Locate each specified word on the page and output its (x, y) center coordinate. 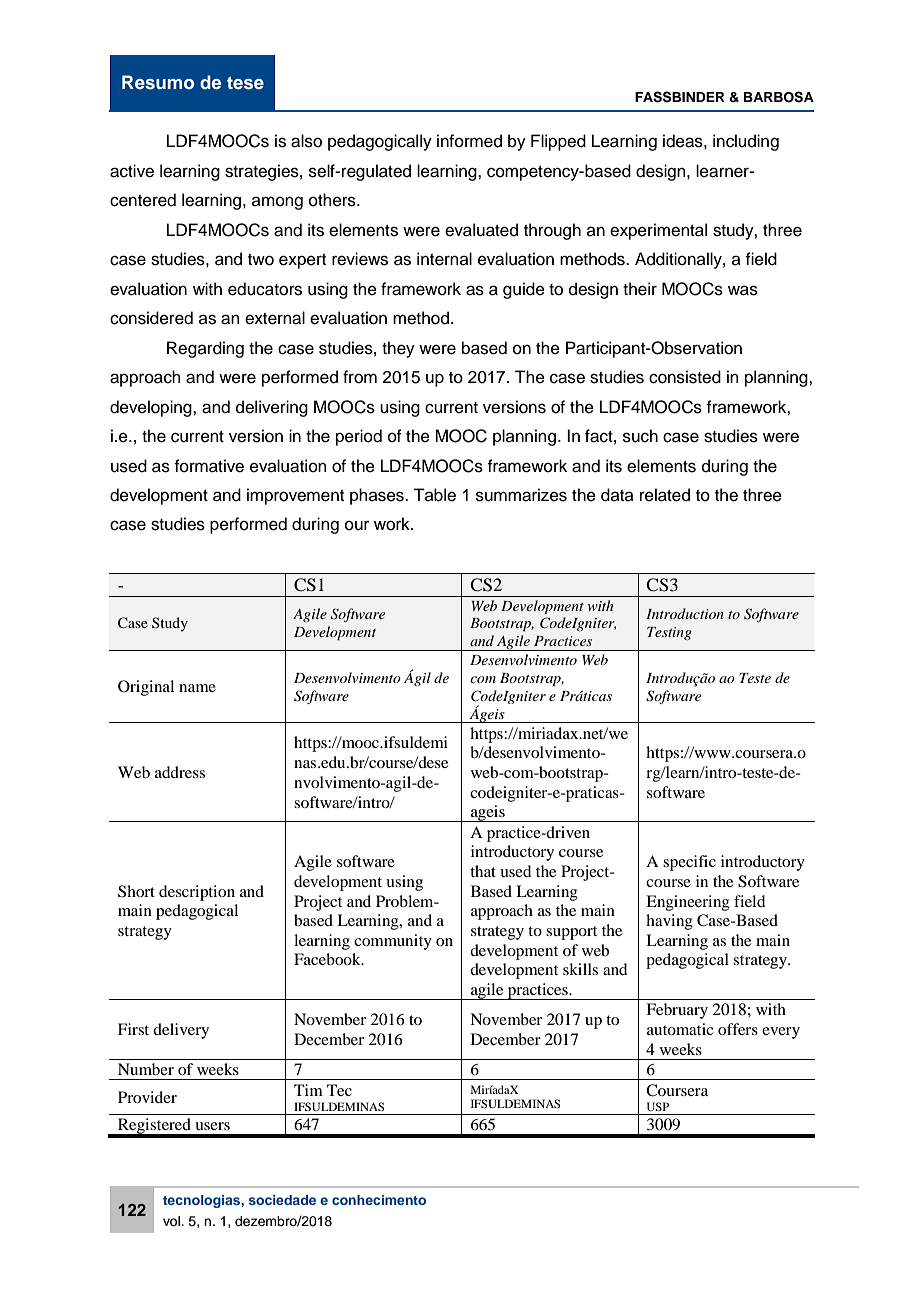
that (483, 871)
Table (434, 495)
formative (209, 466)
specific (689, 863)
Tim (308, 1090)
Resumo (158, 82)
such (640, 436)
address (180, 772)
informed (469, 141)
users (212, 1126)
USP (658, 1106)
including (746, 142)
